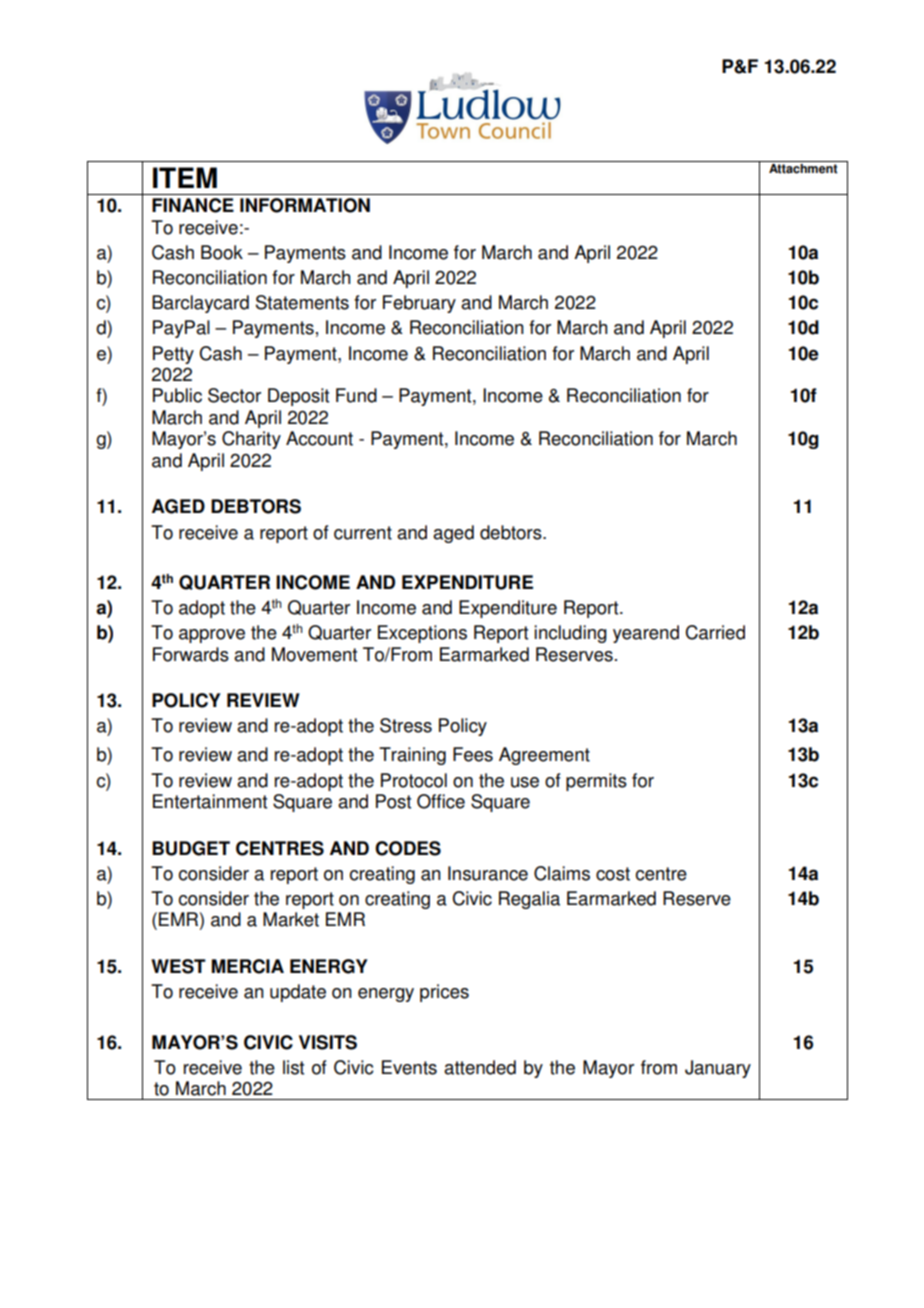 The width and height of the document is (924, 1308). Describe the element at coordinates (212, 636) in the document. I see `approve` at that location.
